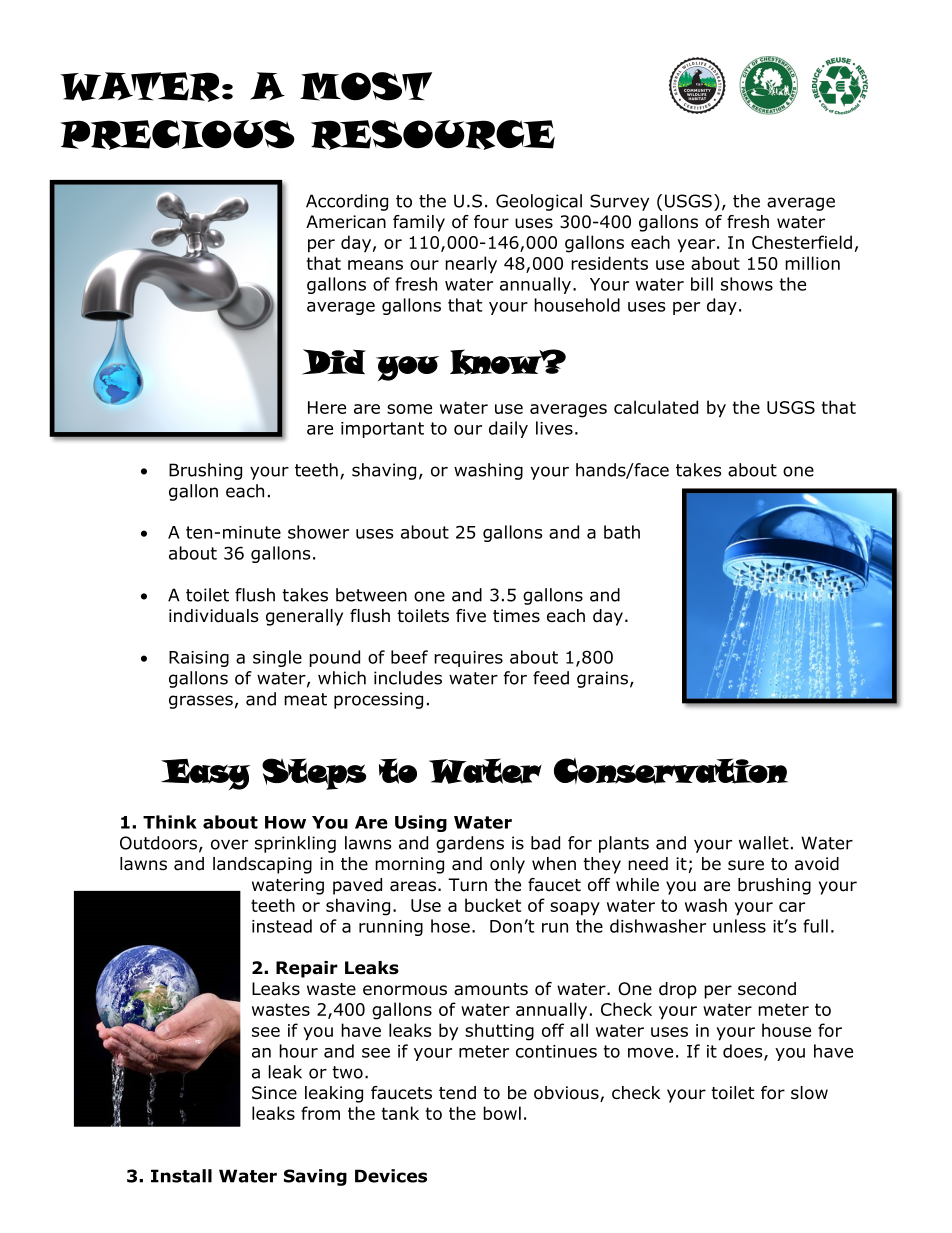 The image size is (952, 1233). I want to click on times, so click(516, 616).
